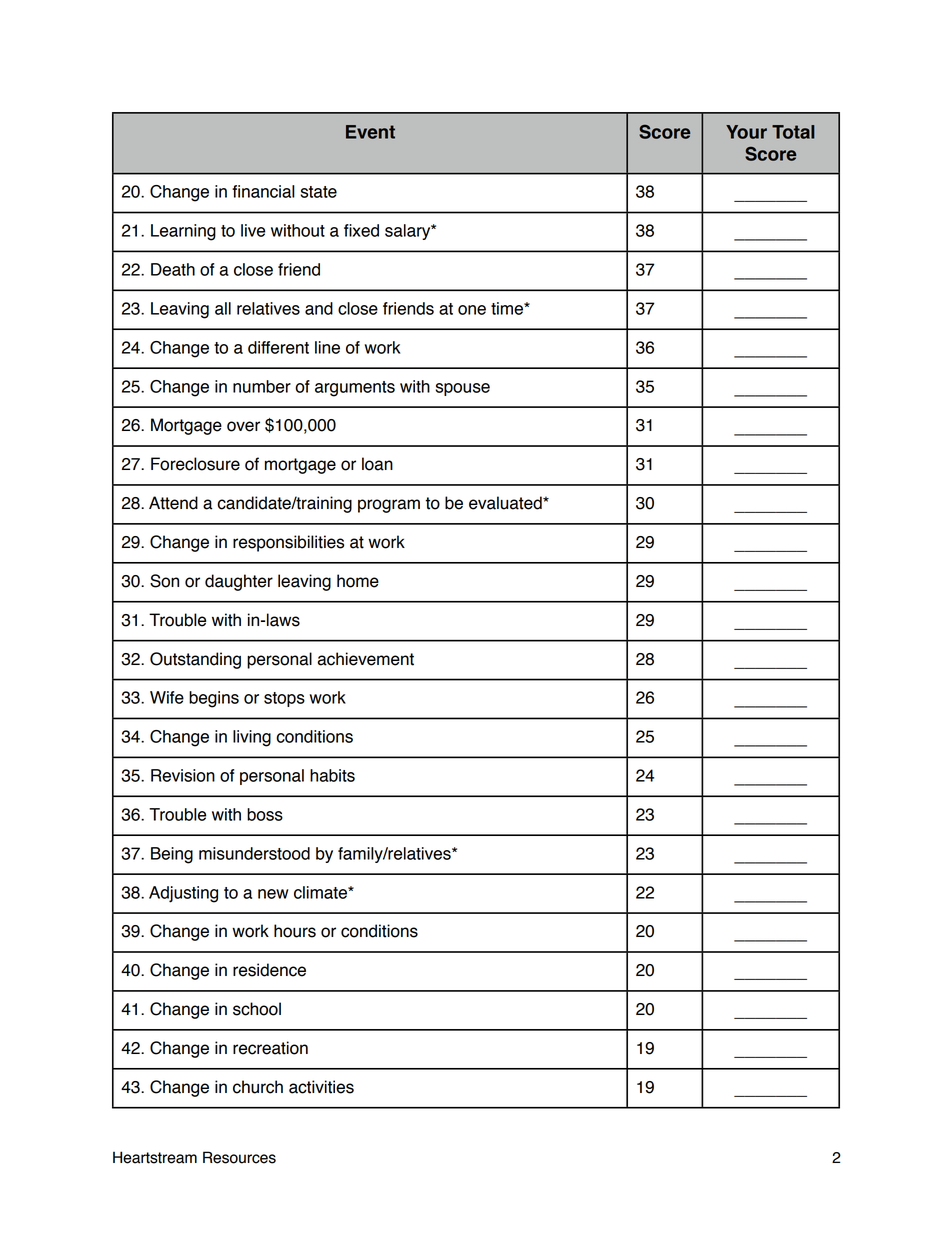 The width and height of the image is (952, 1233). Describe the element at coordinates (746, 132) in the image. I see `Your` at that location.
